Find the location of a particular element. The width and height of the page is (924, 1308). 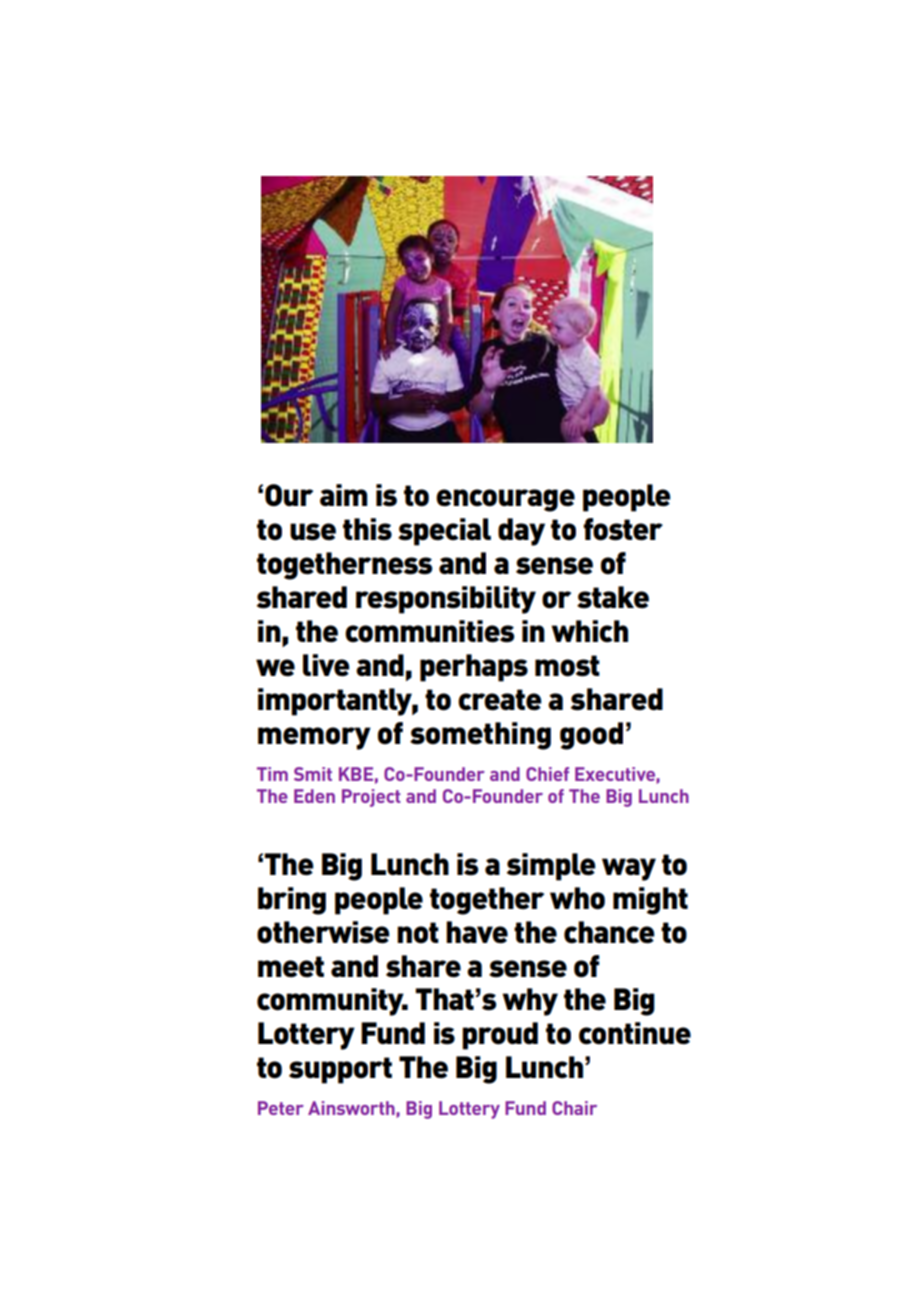

have is located at coordinates (477, 932).
